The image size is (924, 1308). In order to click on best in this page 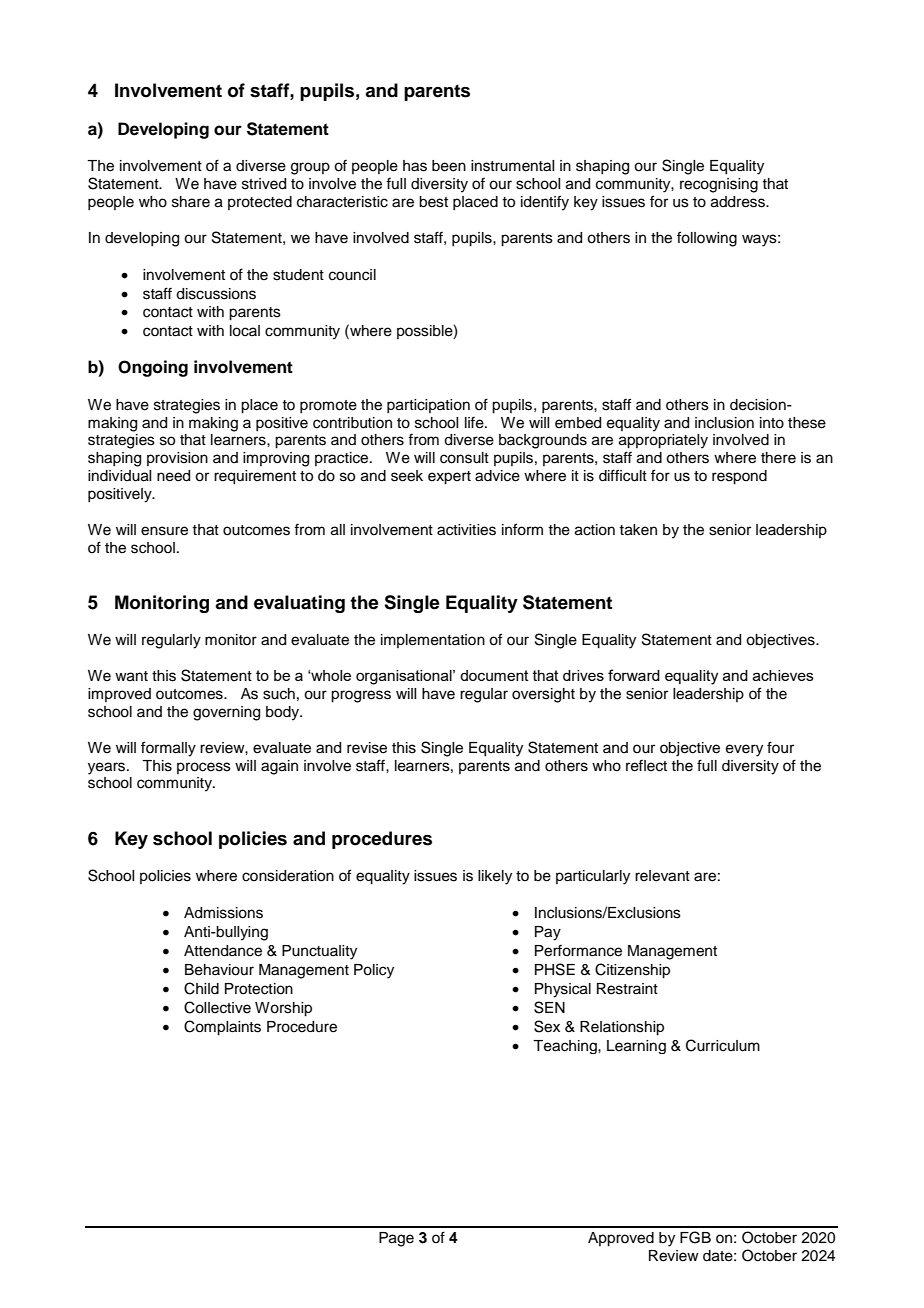, I will do `click(433, 202)`.
